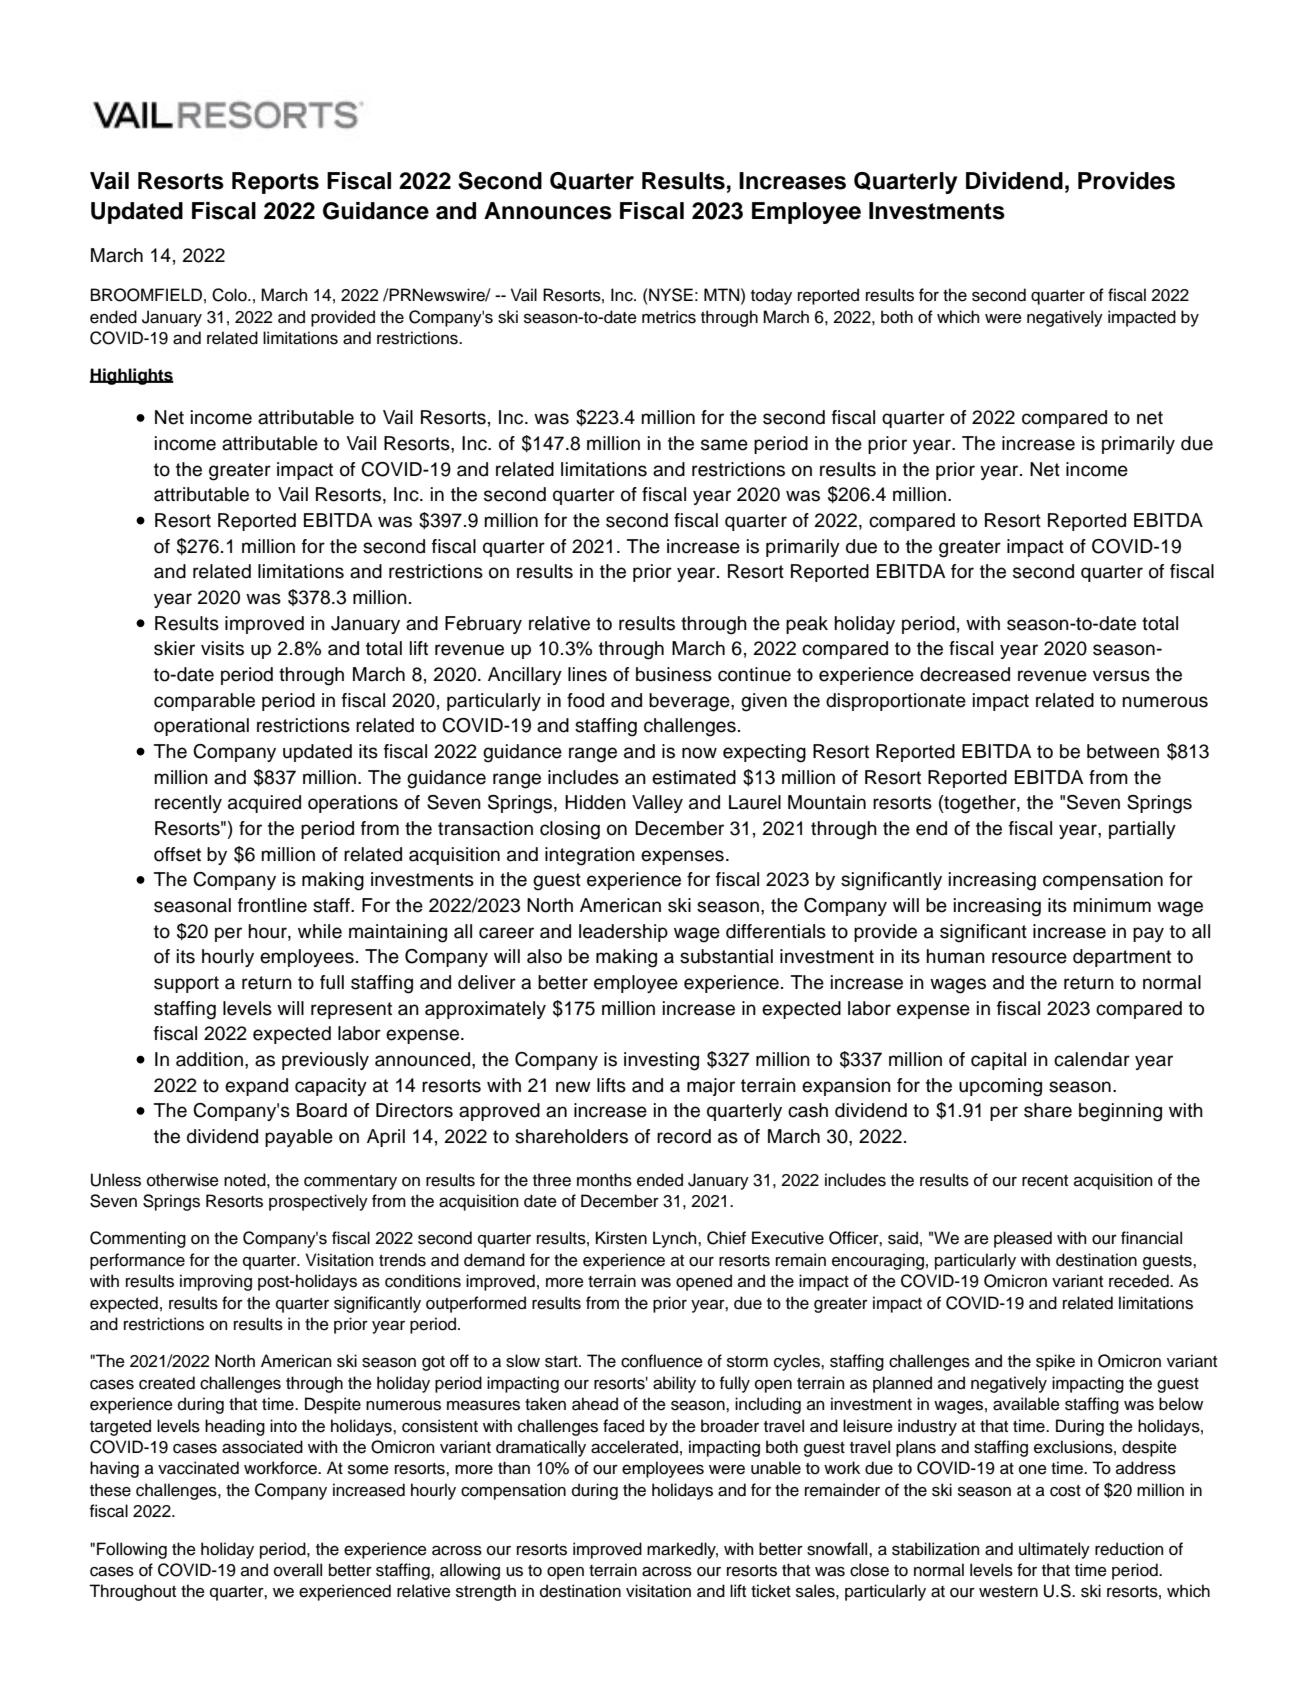 Image resolution: width=1309 pixels, height=1694 pixels. I want to click on Reports, so click(275, 183).
